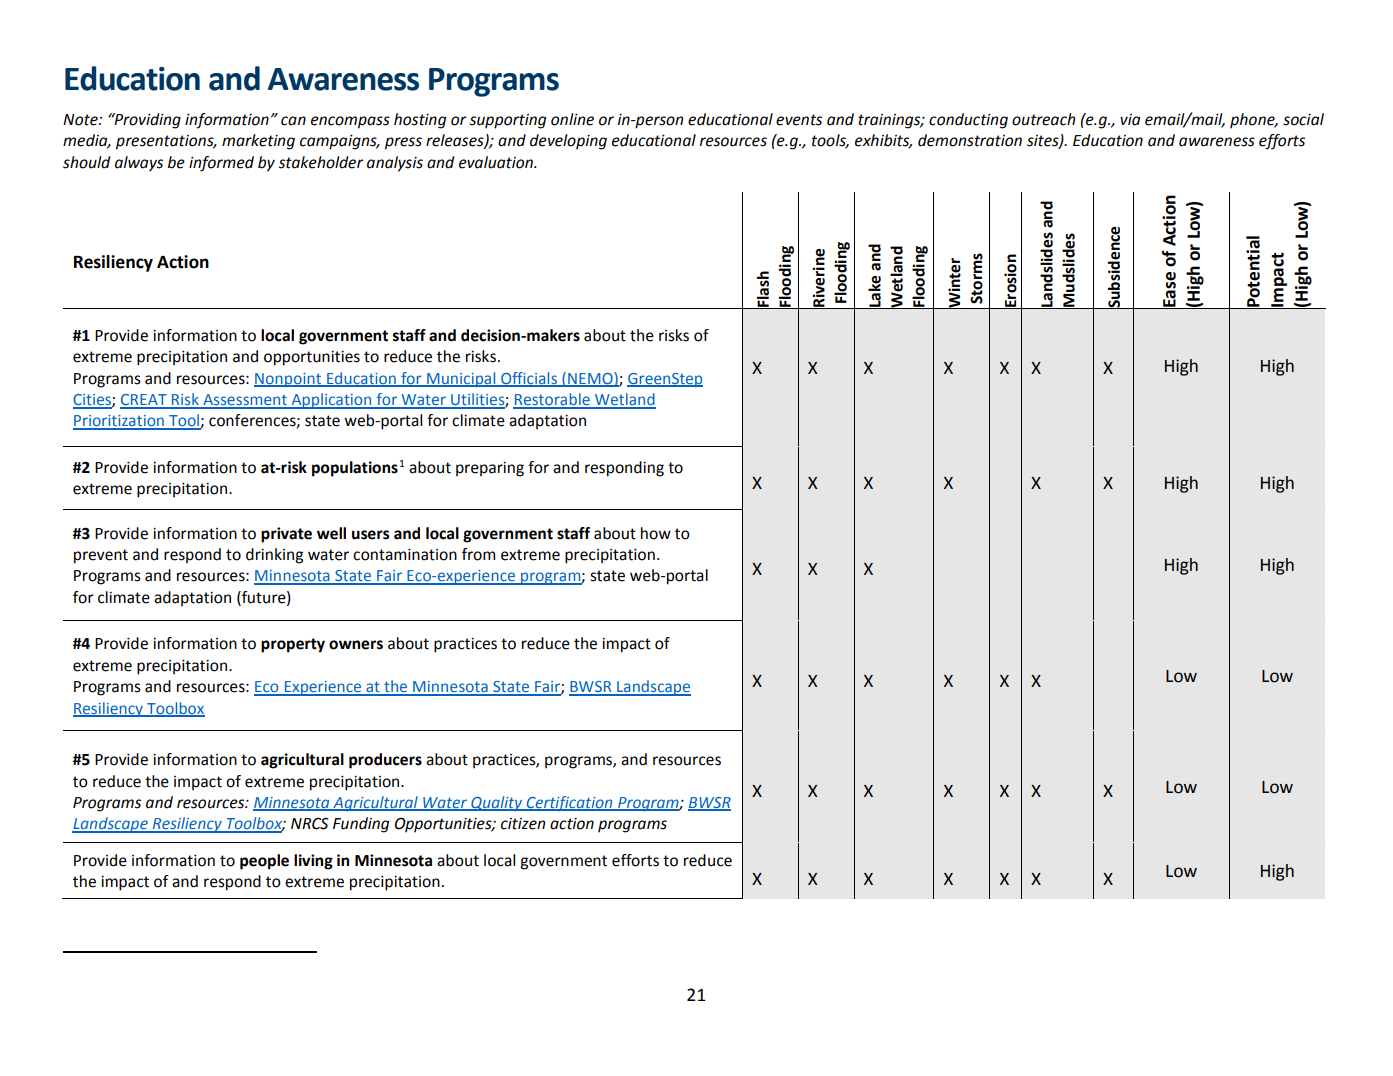 Image resolution: width=1393 pixels, height=1076 pixels. Describe the element at coordinates (478, 554) in the screenshot. I see `from` at that location.
